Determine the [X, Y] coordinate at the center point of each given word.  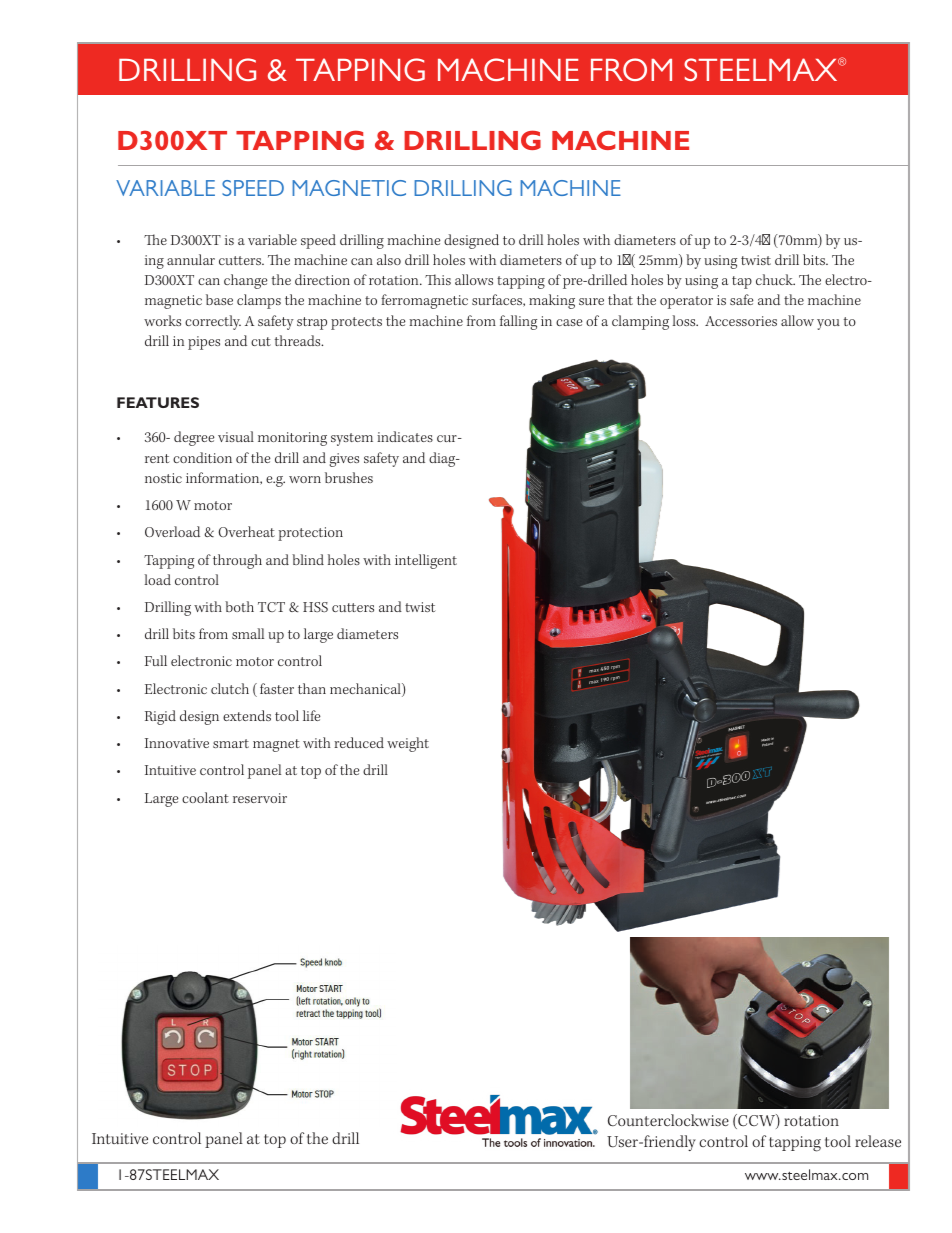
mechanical [366, 690]
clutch [230, 688]
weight [408, 744]
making [552, 301]
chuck [775, 279]
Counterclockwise [668, 1120]
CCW [756, 1121]
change [246, 281]
